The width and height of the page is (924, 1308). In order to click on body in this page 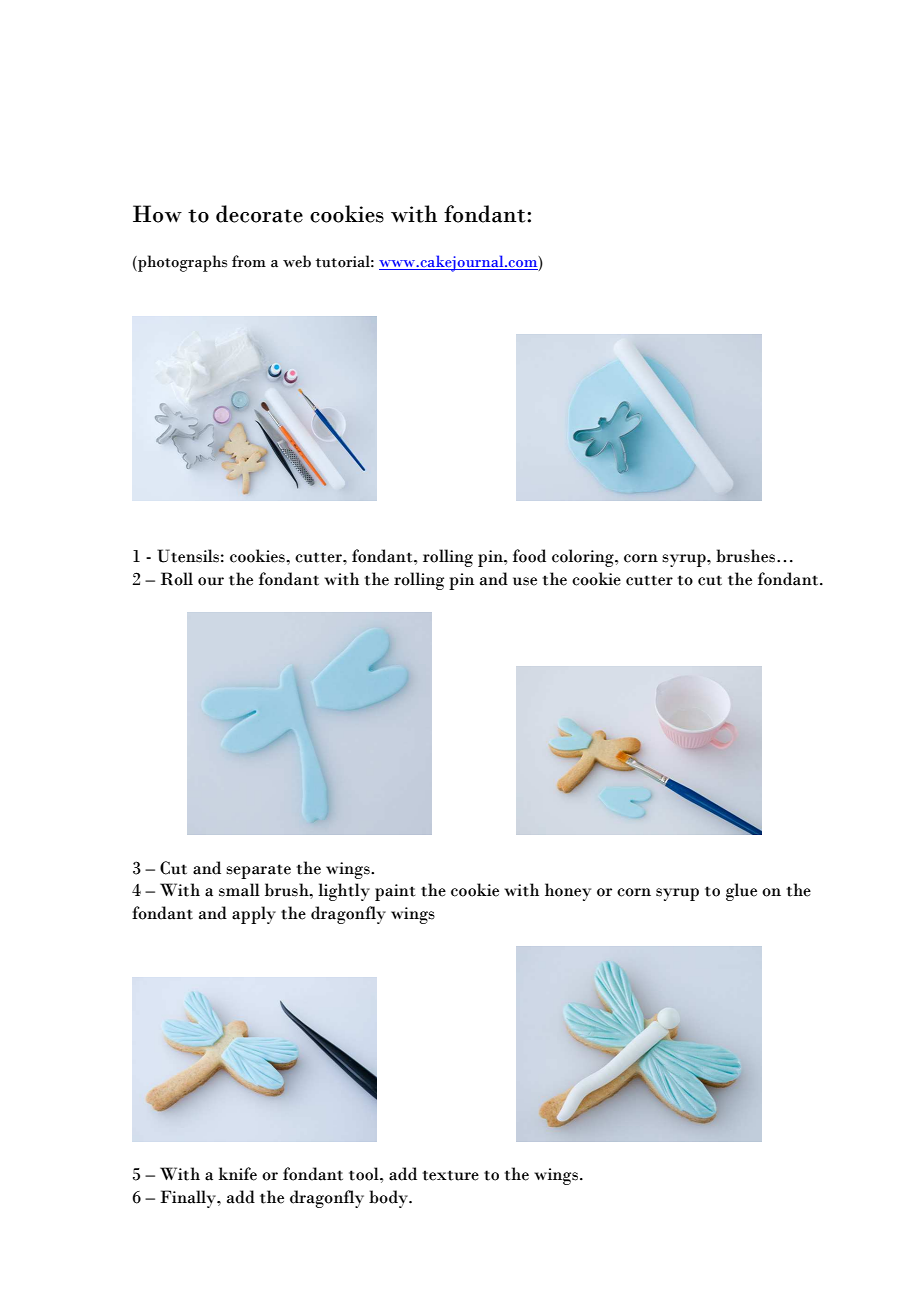, I will do `click(389, 1199)`.
